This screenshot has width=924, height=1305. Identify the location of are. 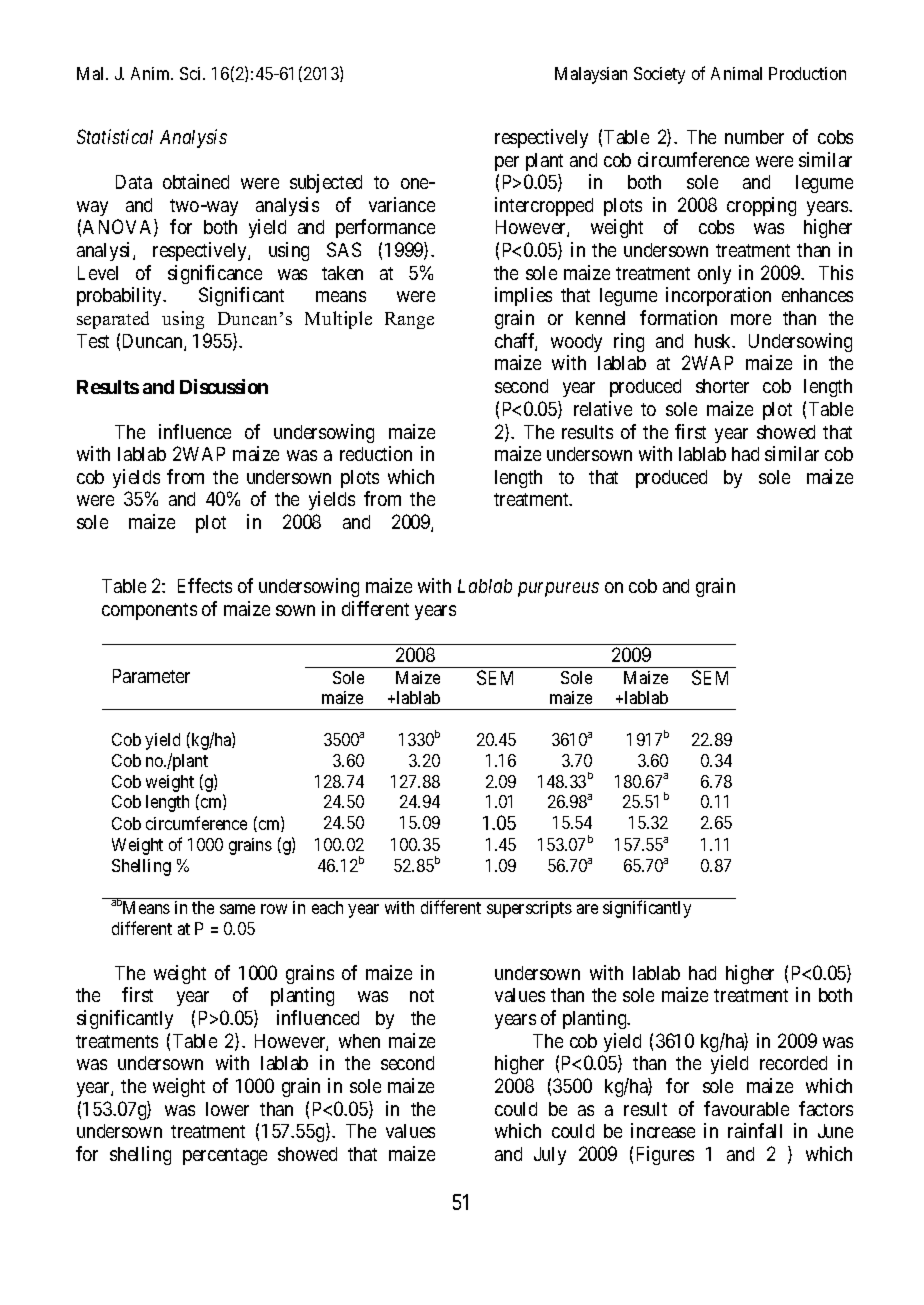
(587, 909).
